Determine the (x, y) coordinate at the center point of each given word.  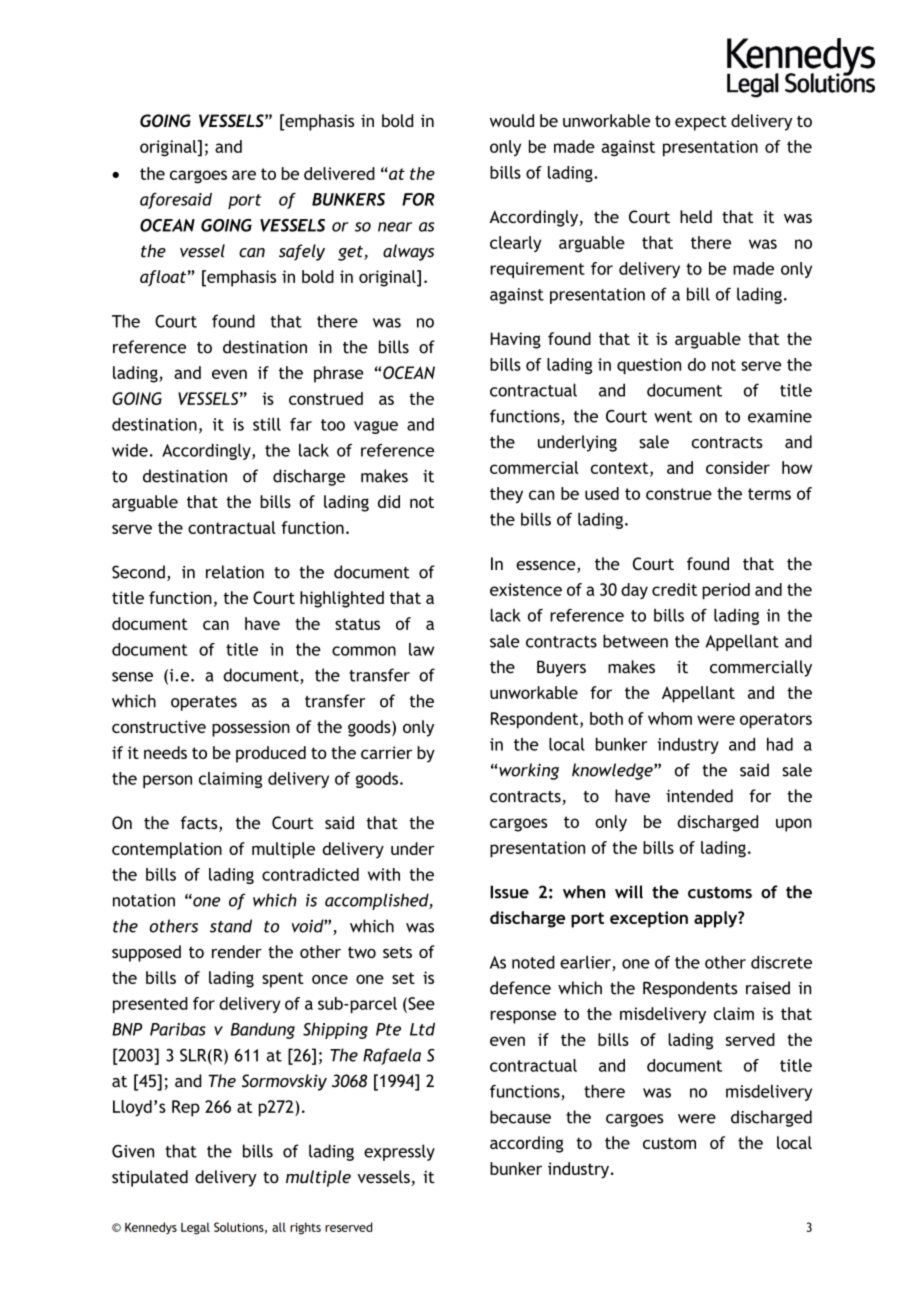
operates (204, 703)
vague (376, 427)
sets (397, 952)
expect (701, 123)
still (267, 424)
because (520, 1117)
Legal (195, 1228)
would (512, 120)
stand (231, 926)
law (421, 649)
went (673, 417)
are (244, 175)
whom (670, 718)
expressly (399, 1152)
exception (649, 919)
